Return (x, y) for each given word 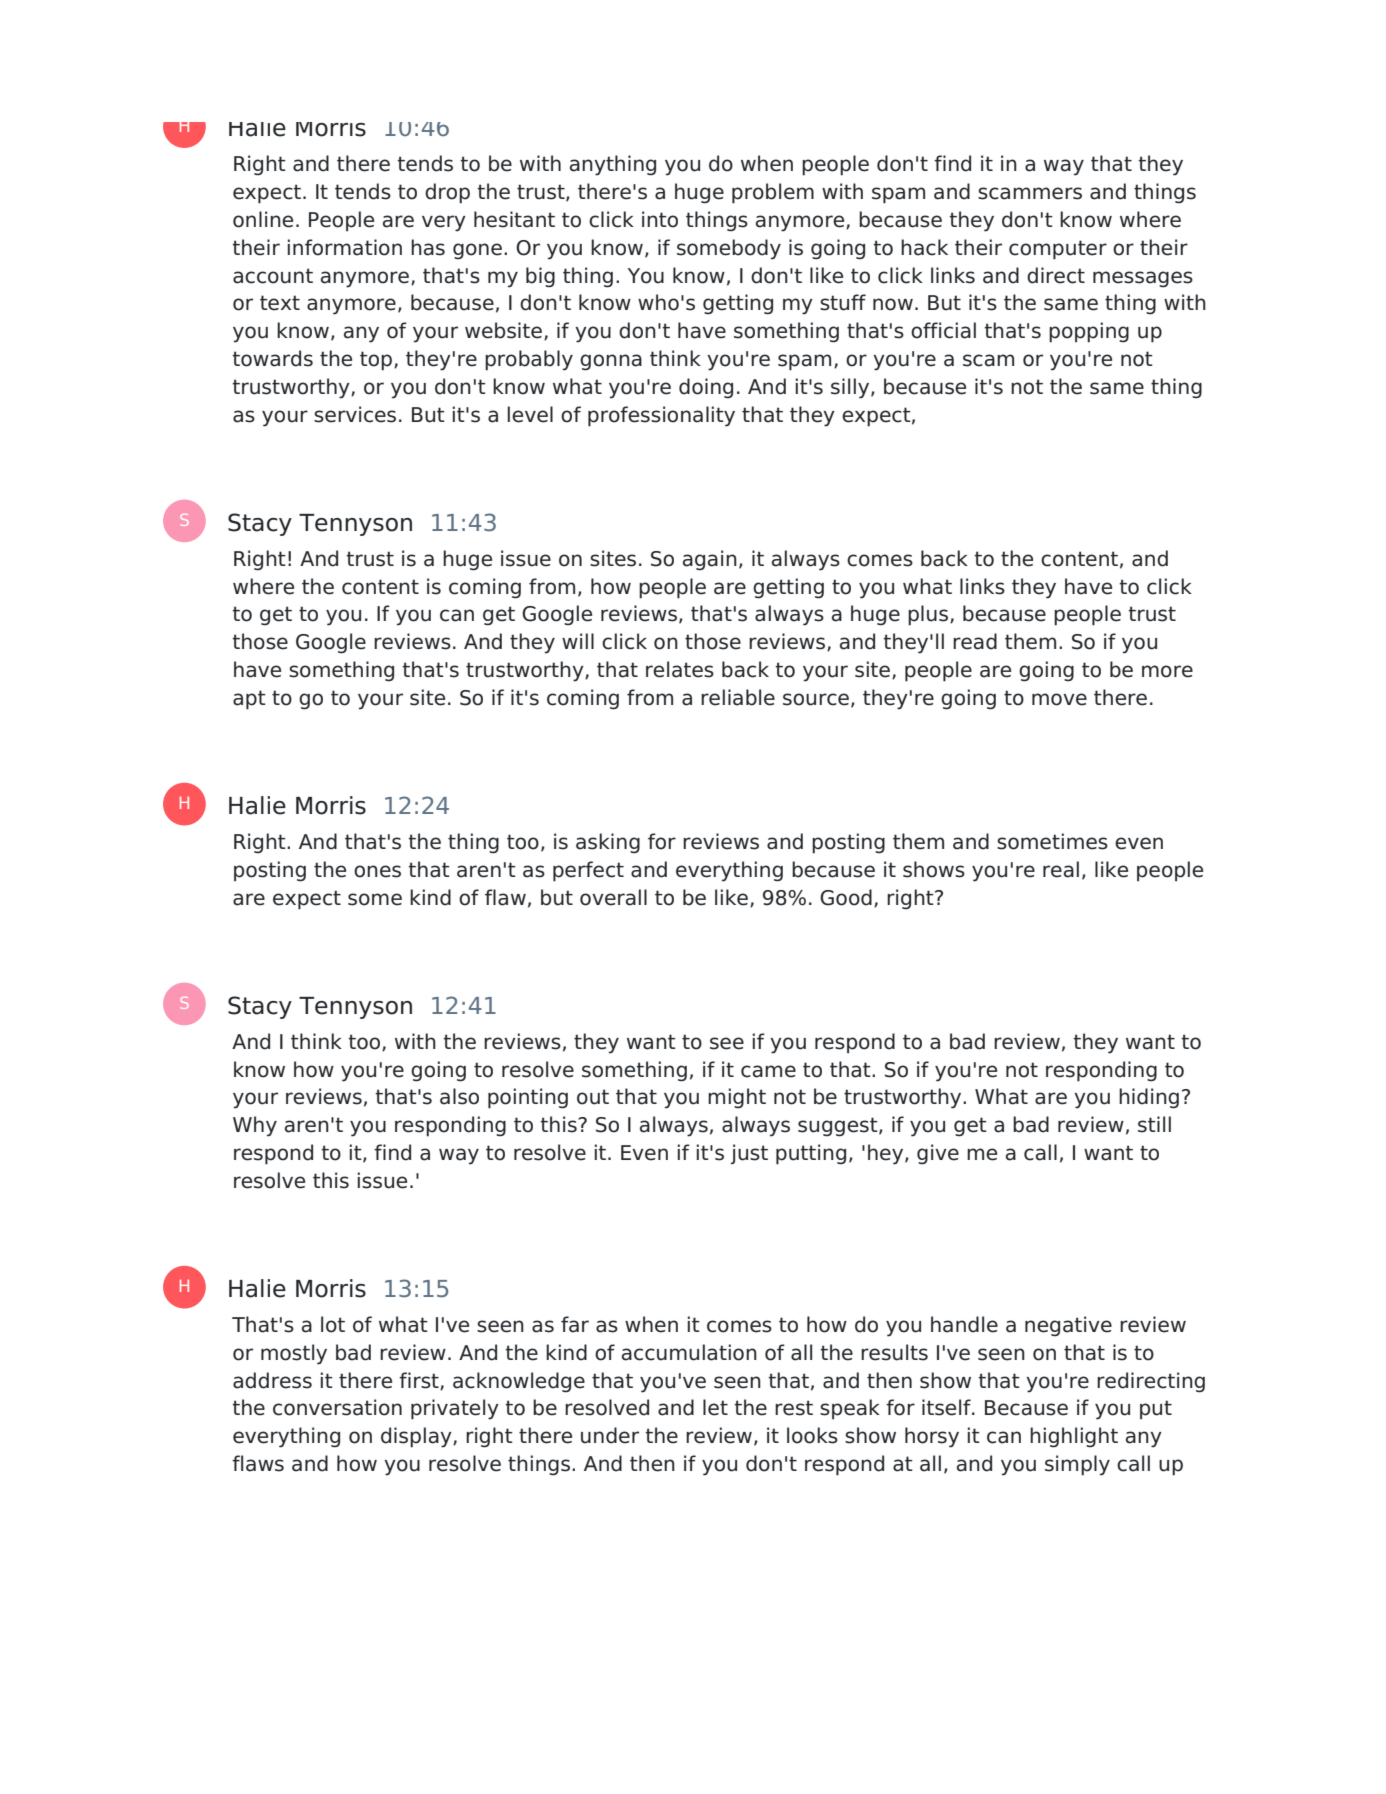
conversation (337, 1407)
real (1061, 869)
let (715, 1407)
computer (1058, 250)
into (660, 219)
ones (377, 871)
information (345, 247)
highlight (1074, 1437)
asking (608, 843)
